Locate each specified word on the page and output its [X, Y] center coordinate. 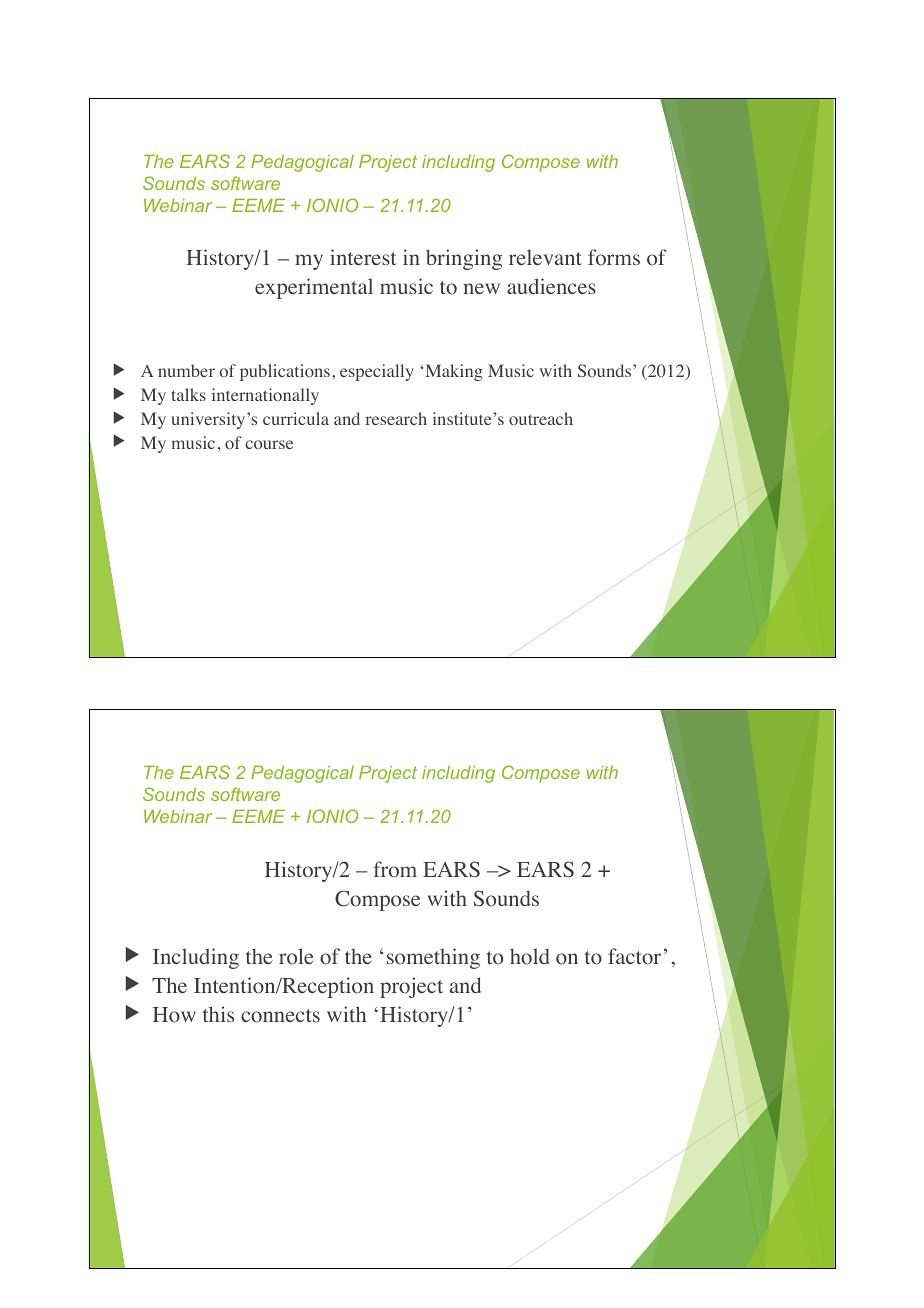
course [269, 444]
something [433, 958]
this [218, 1014]
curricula [296, 418]
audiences [551, 286]
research [396, 418]
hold [530, 956]
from [395, 869]
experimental [314, 288]
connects [280, 1016]
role [296, 956]
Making [454, 372]
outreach [541, 419]
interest [363, 257]
